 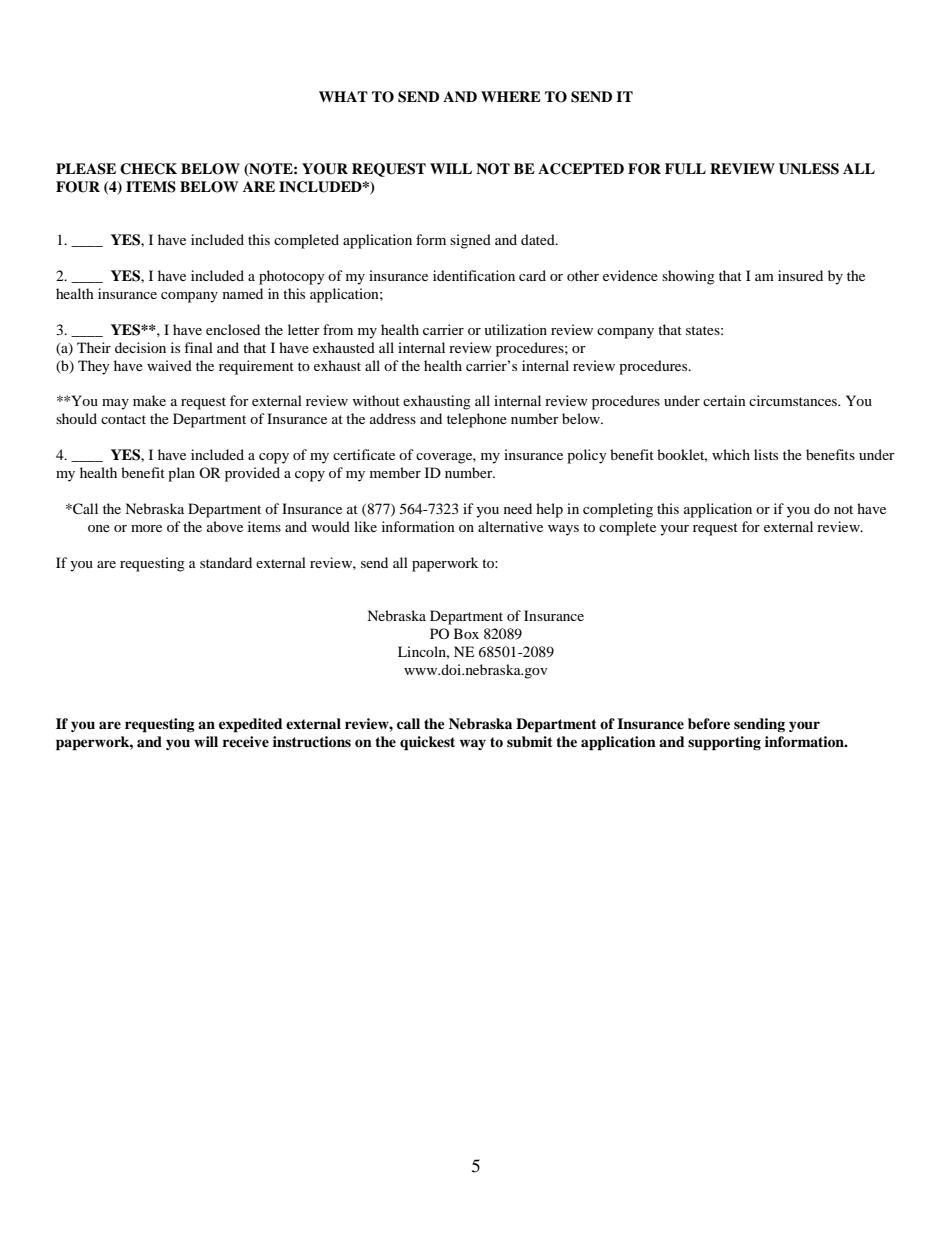 What do you see at coordinates (148, 169) in the document?
I see `CHECK` at bounding box center [148, 169].
